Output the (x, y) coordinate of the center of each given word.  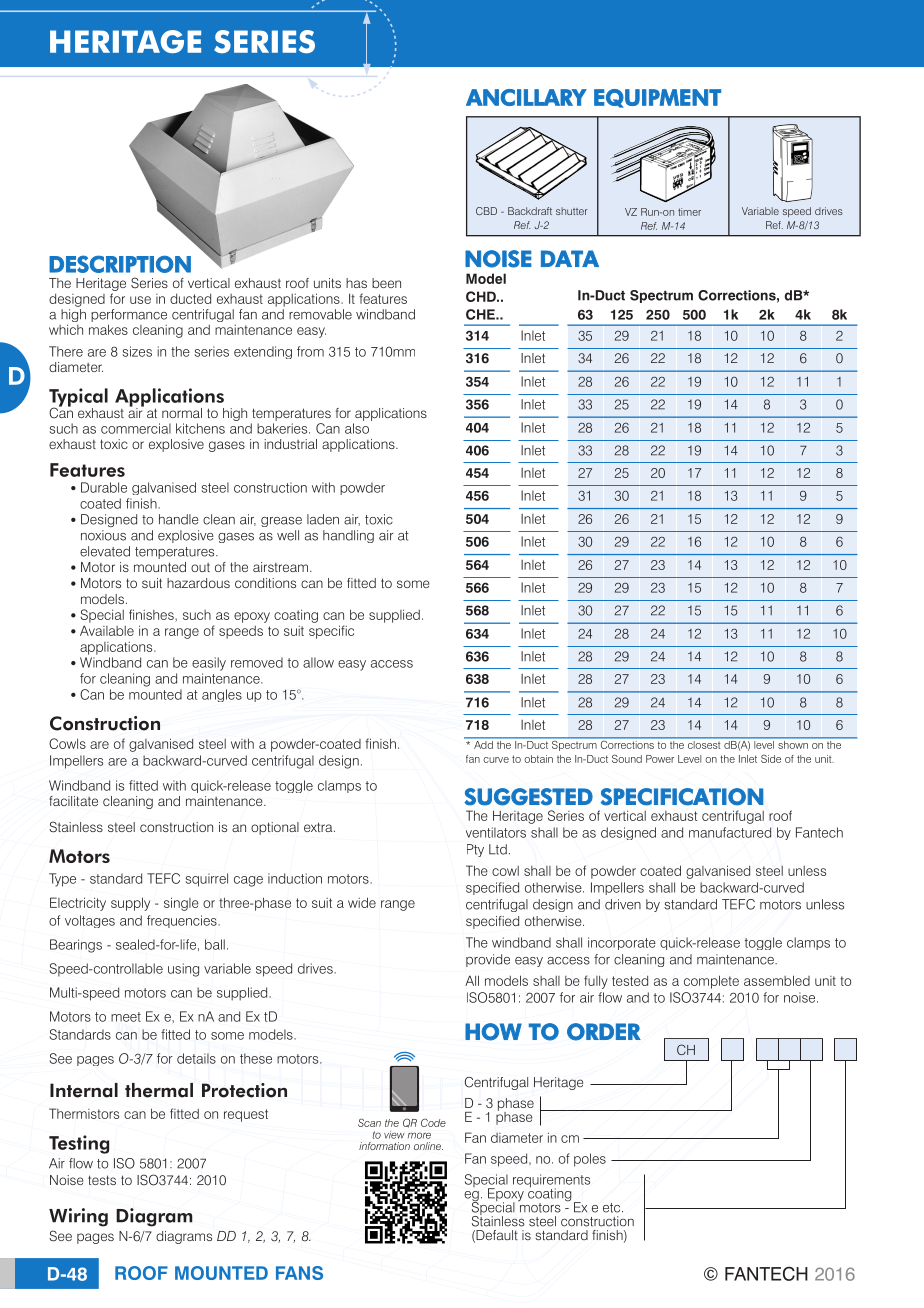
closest (704, 743)
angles (222, 695)
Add (483, 743)
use (140, 300)
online (428, 1146)
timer (689, 212)
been (386, 283)
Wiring (78, 1217)
